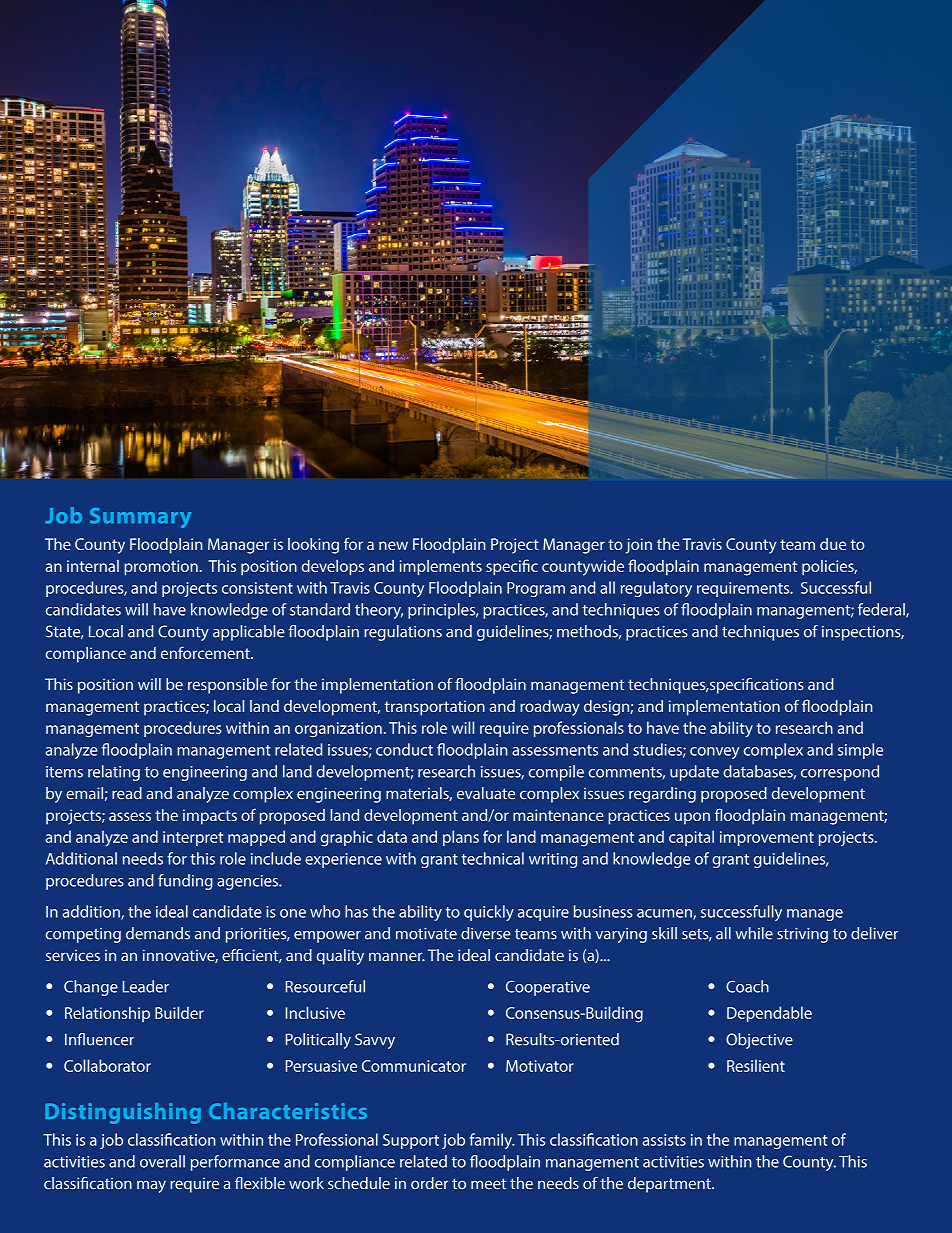 The height and width of the page is (1233, 952). What do you see at coordinates (767, 838) in the page?
I see `improvement` at bounding box center [767, 838].
